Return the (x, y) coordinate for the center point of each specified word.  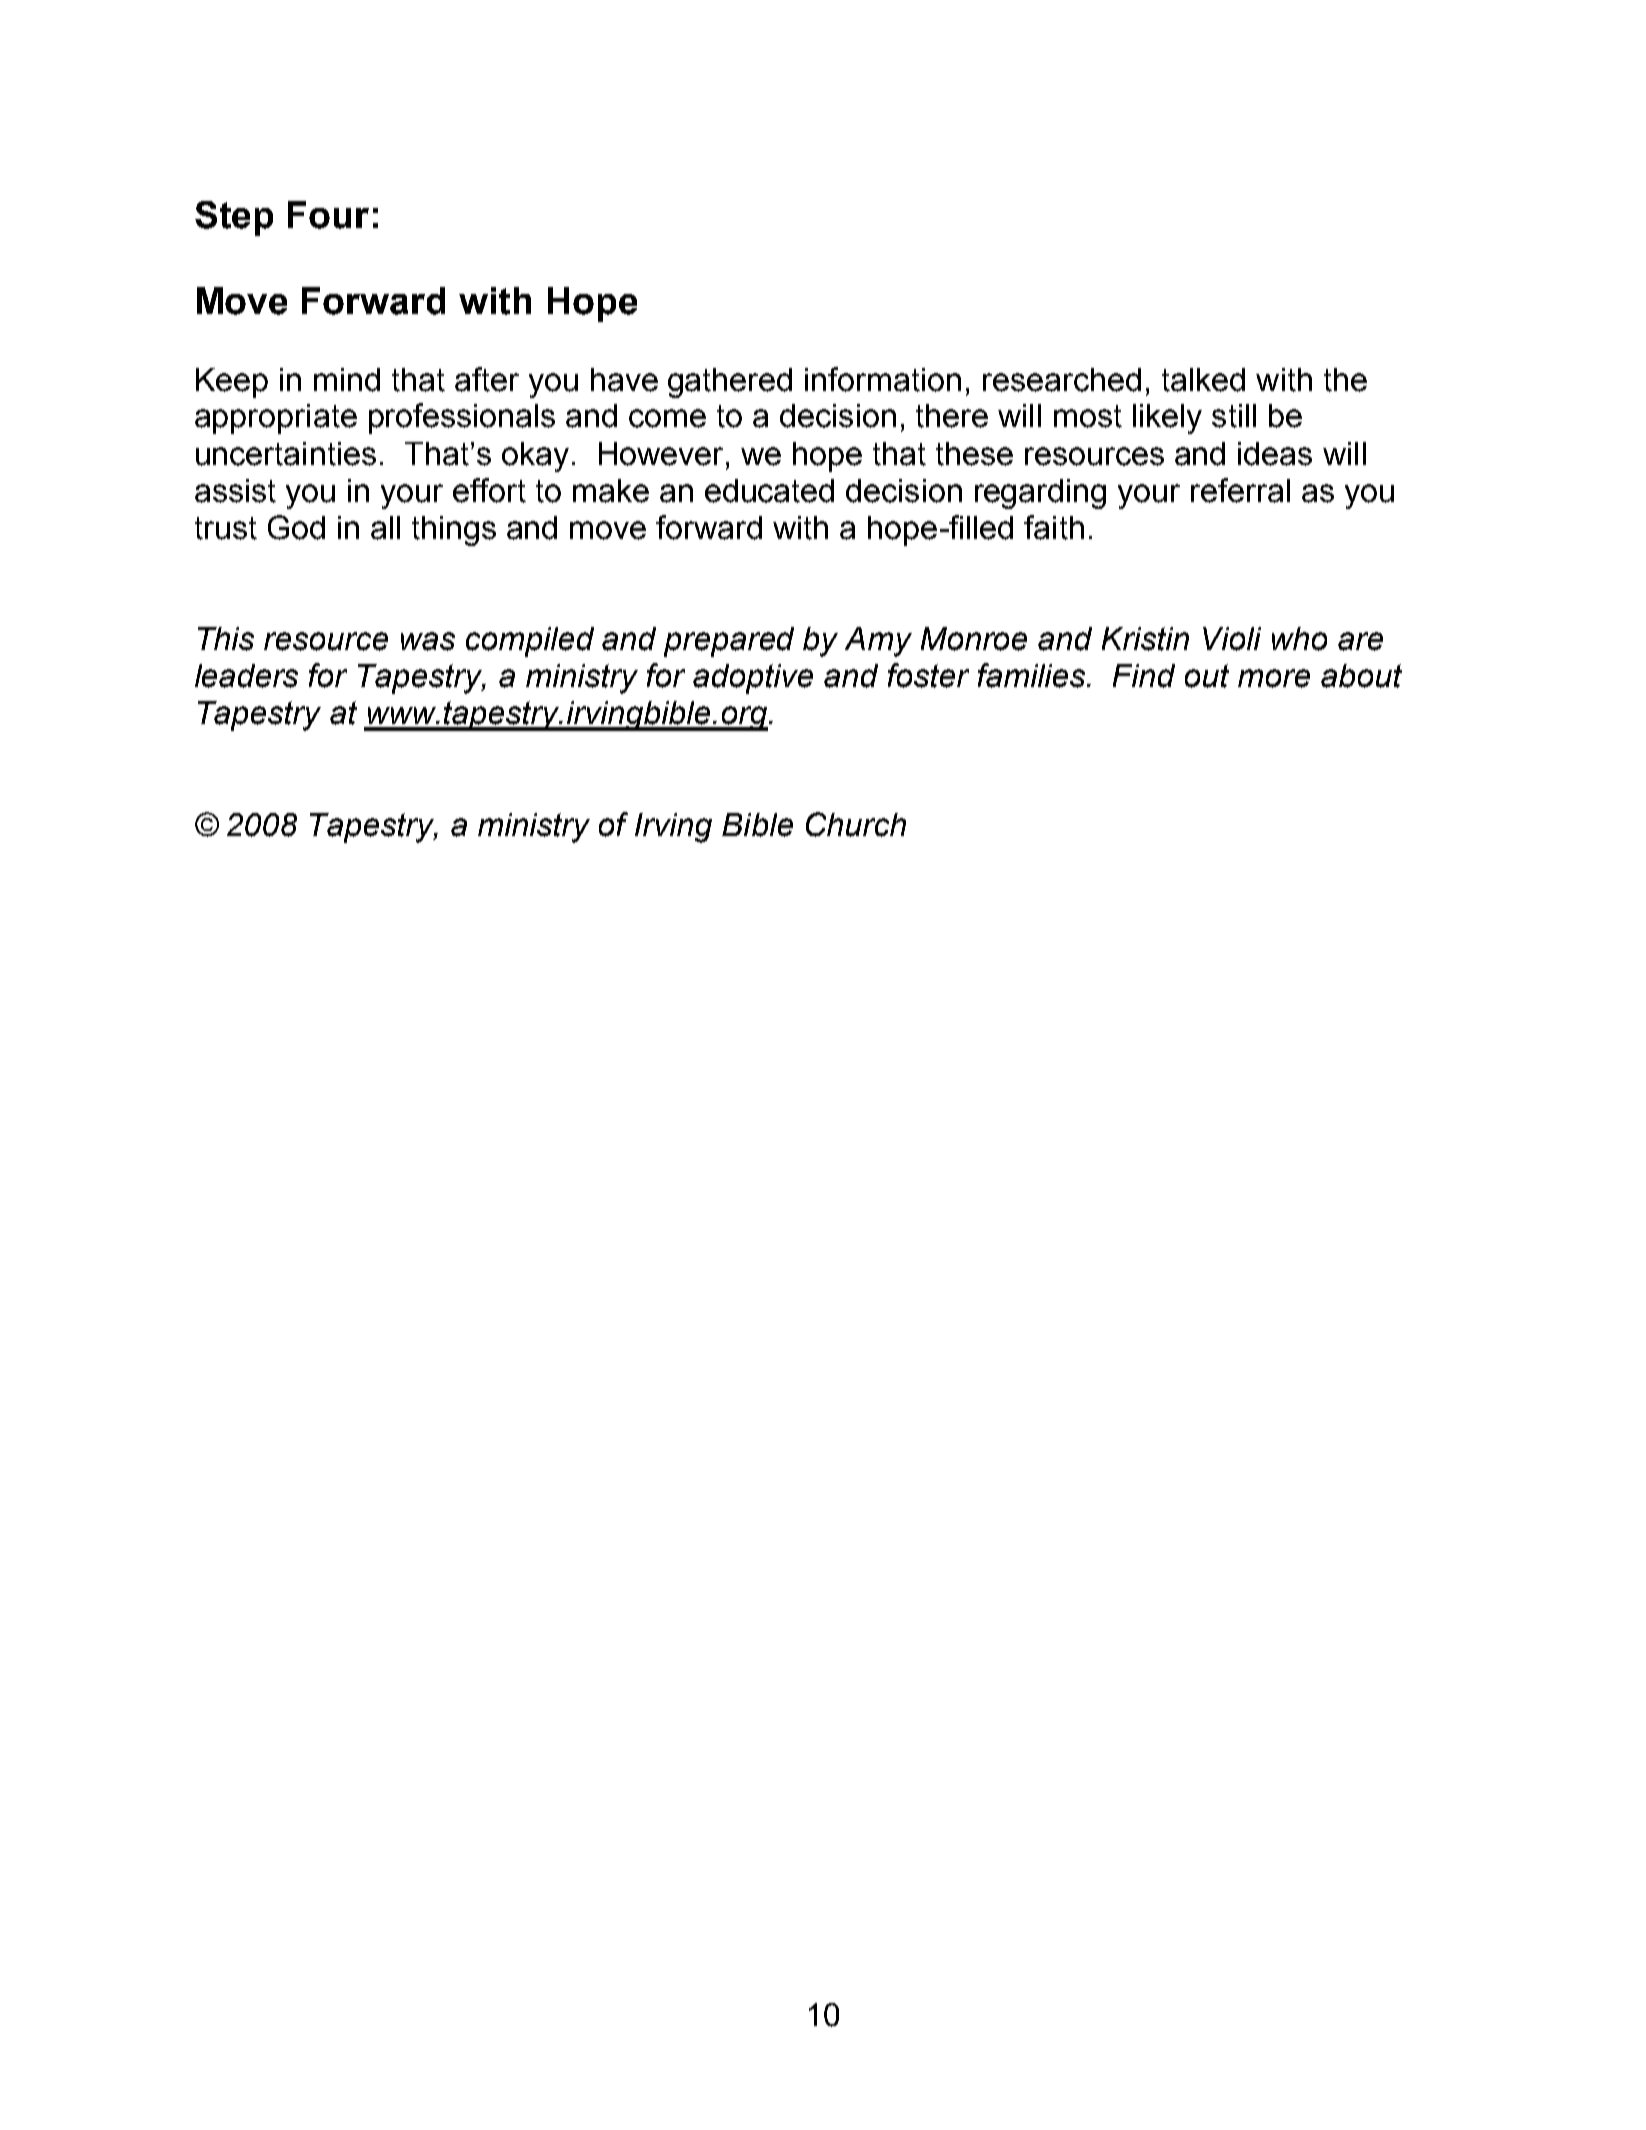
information (883, 379)
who (1299, 639)
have (624, 380)
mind (347, 380)
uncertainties (286, 454)
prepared (729, 642)
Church (856, 824)
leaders (246, 676)
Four (328, 215)
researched (1062, 380)
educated (769, 491)
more (1274, 678)
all (385, 528)
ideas (1275, 454)
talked (1203, 380)
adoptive (753, 679)
